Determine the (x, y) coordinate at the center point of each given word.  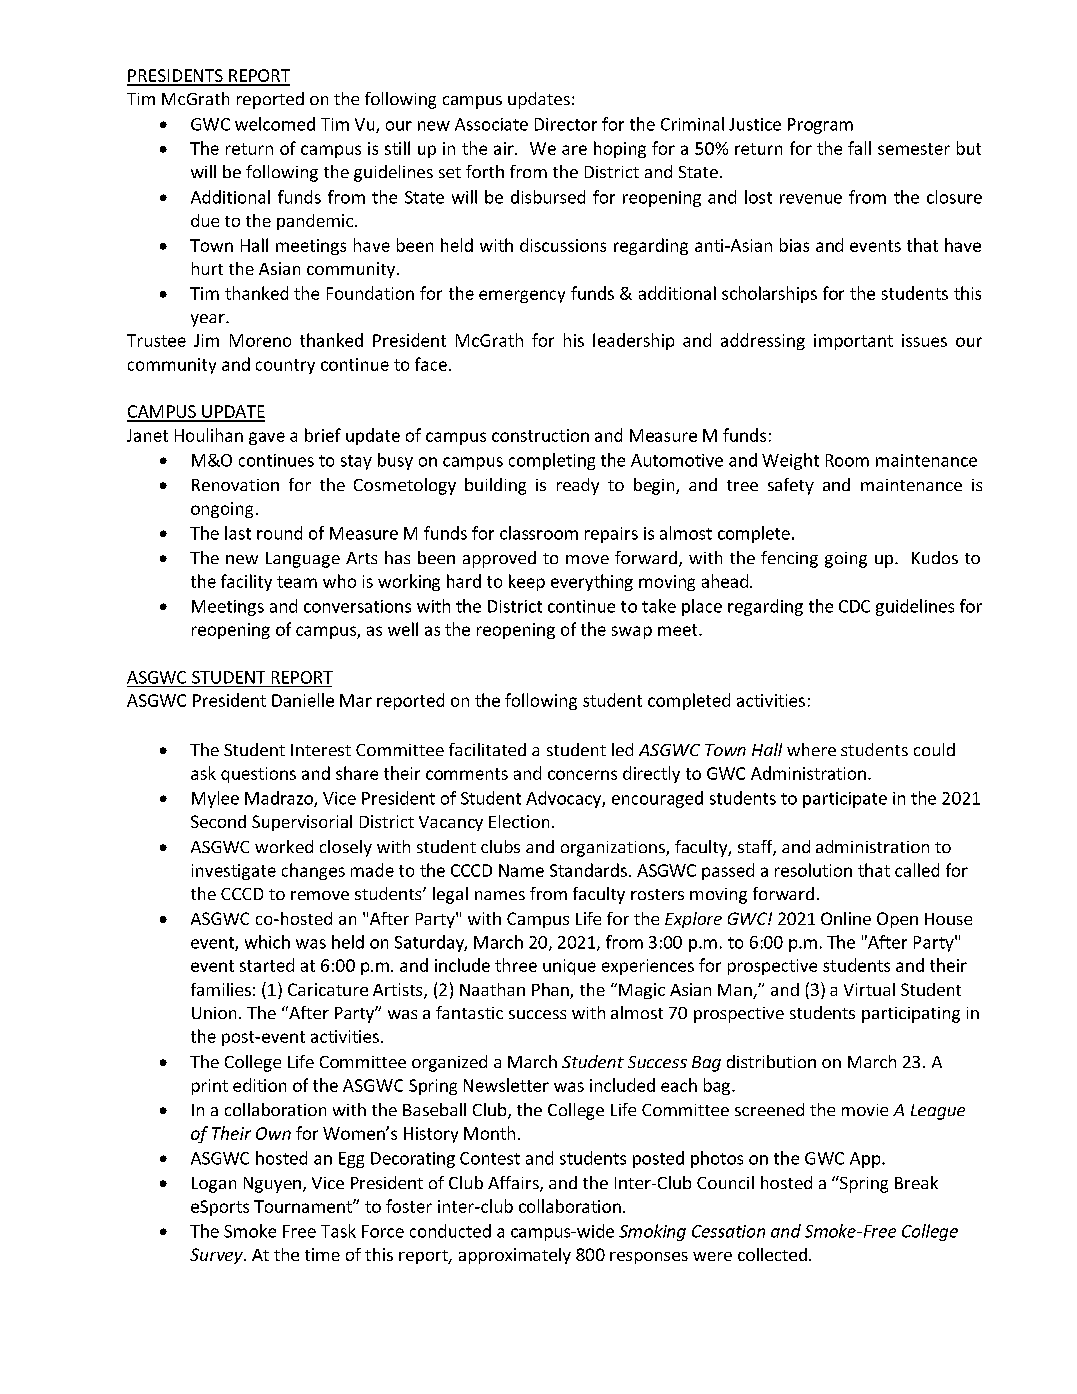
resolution (813, 870)
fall (859, 148)
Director (566, 124)
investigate (234, 872)
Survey (217, 1256)
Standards (588, 870)
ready (578, 486)
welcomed (275, 124)
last (238, 533)
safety (791, 486)
